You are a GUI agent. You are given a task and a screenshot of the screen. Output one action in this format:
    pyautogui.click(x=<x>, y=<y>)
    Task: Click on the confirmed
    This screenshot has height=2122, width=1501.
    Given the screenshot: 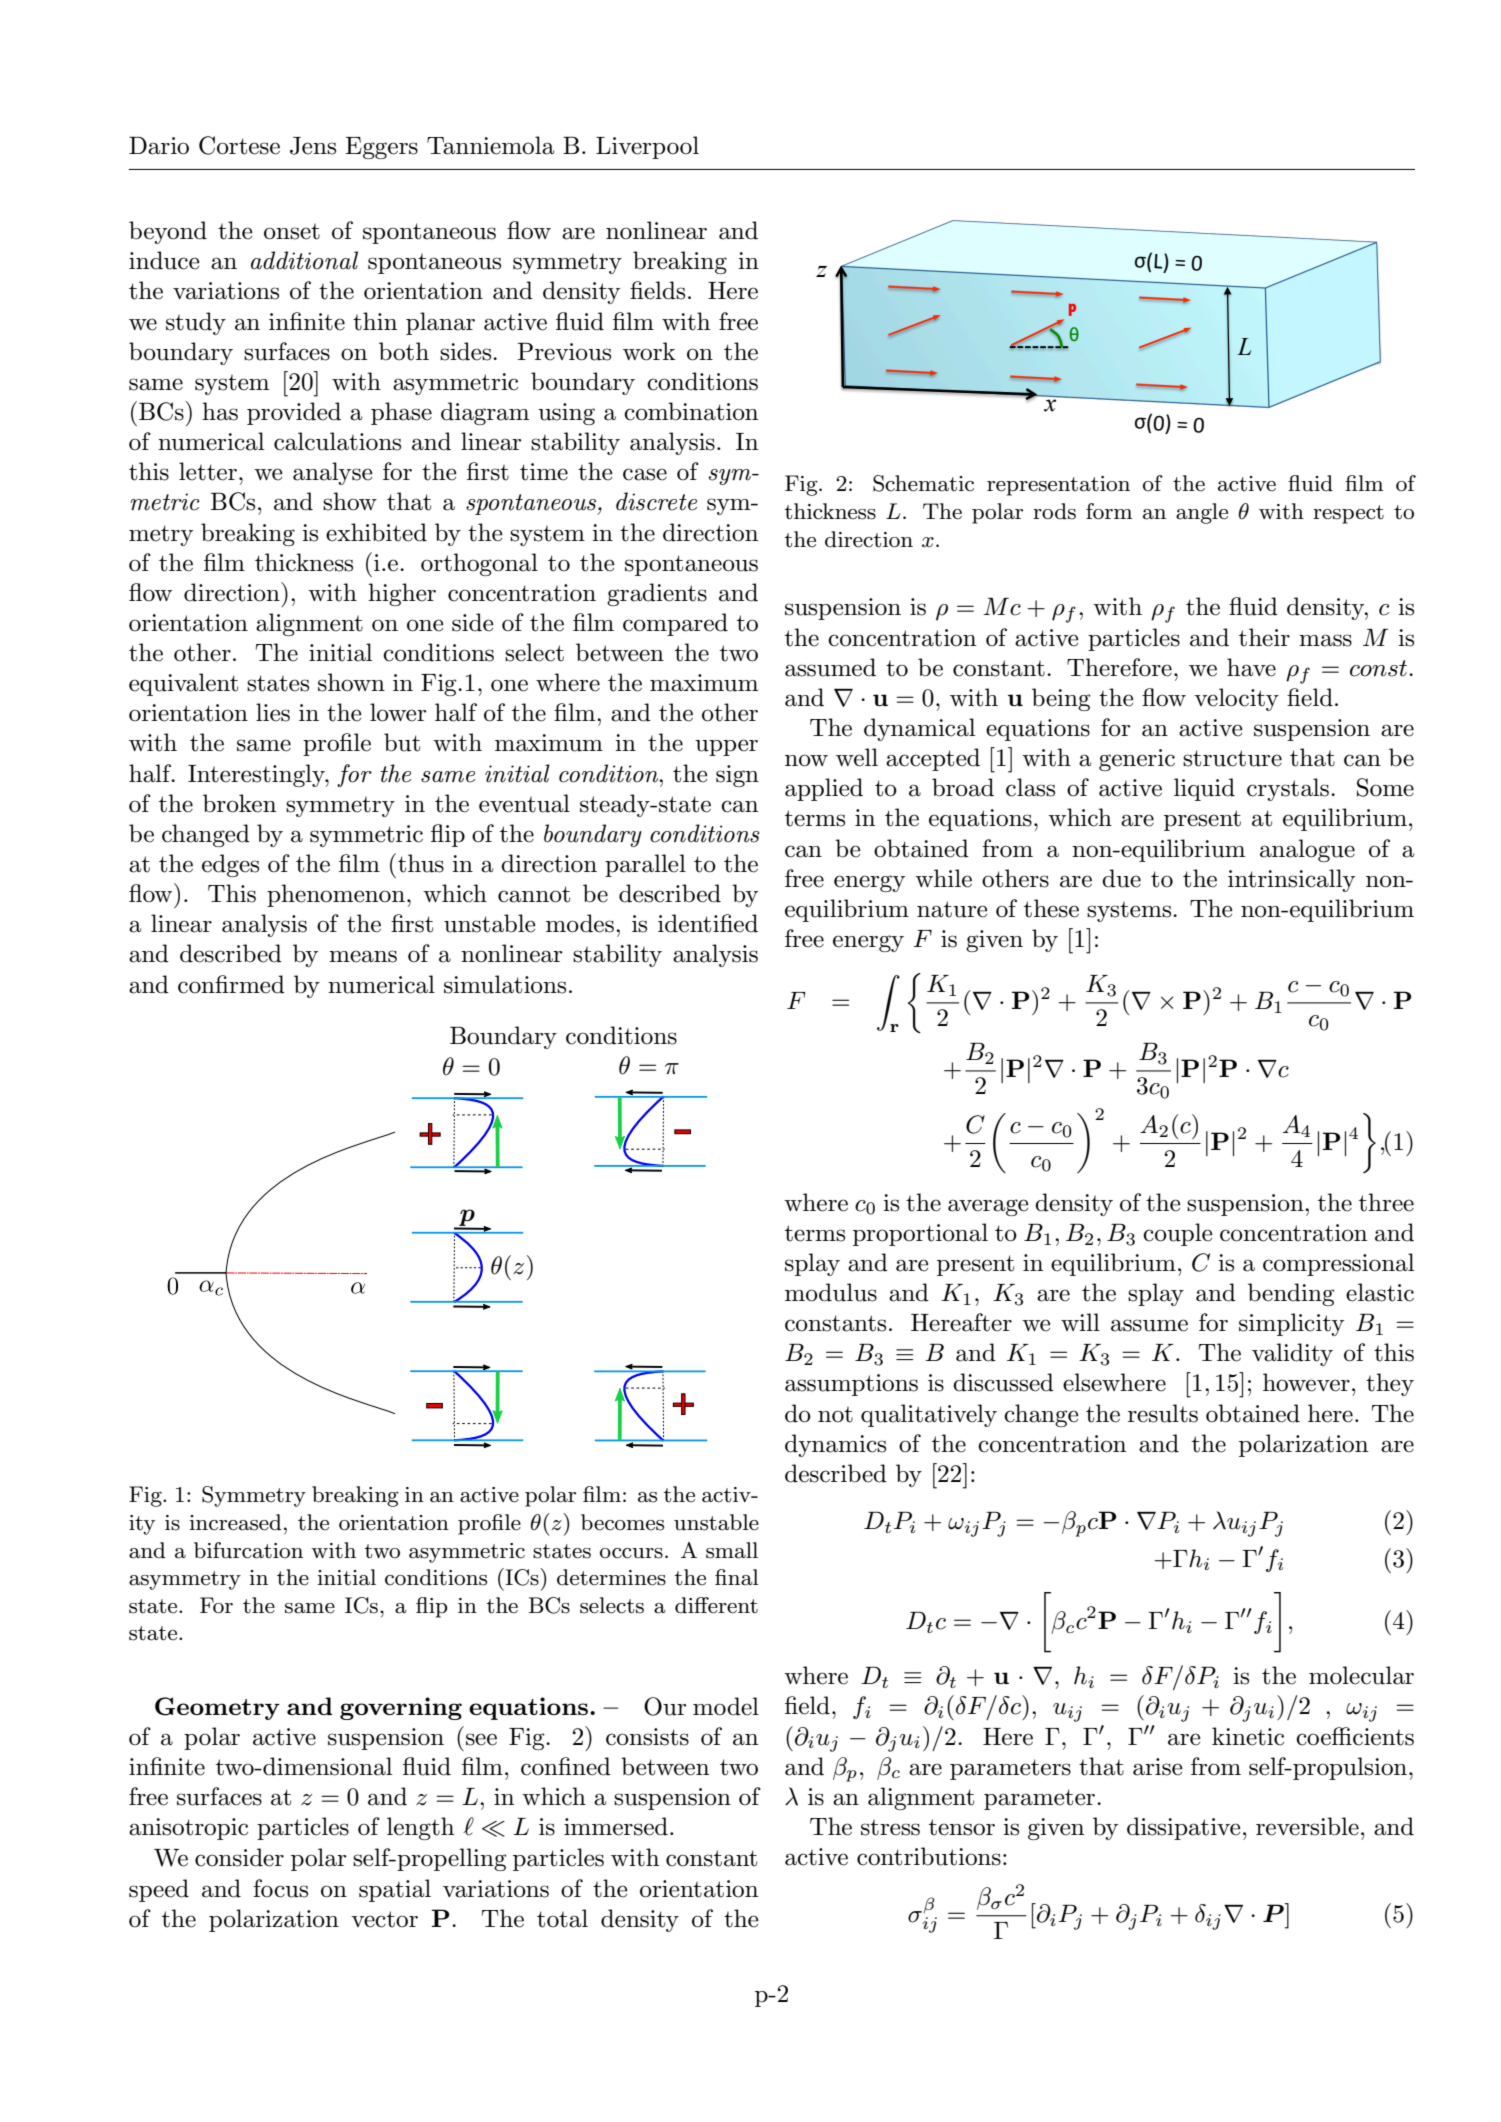 What is the action you would take?
    pyautogui.click(x=231, y=984)
